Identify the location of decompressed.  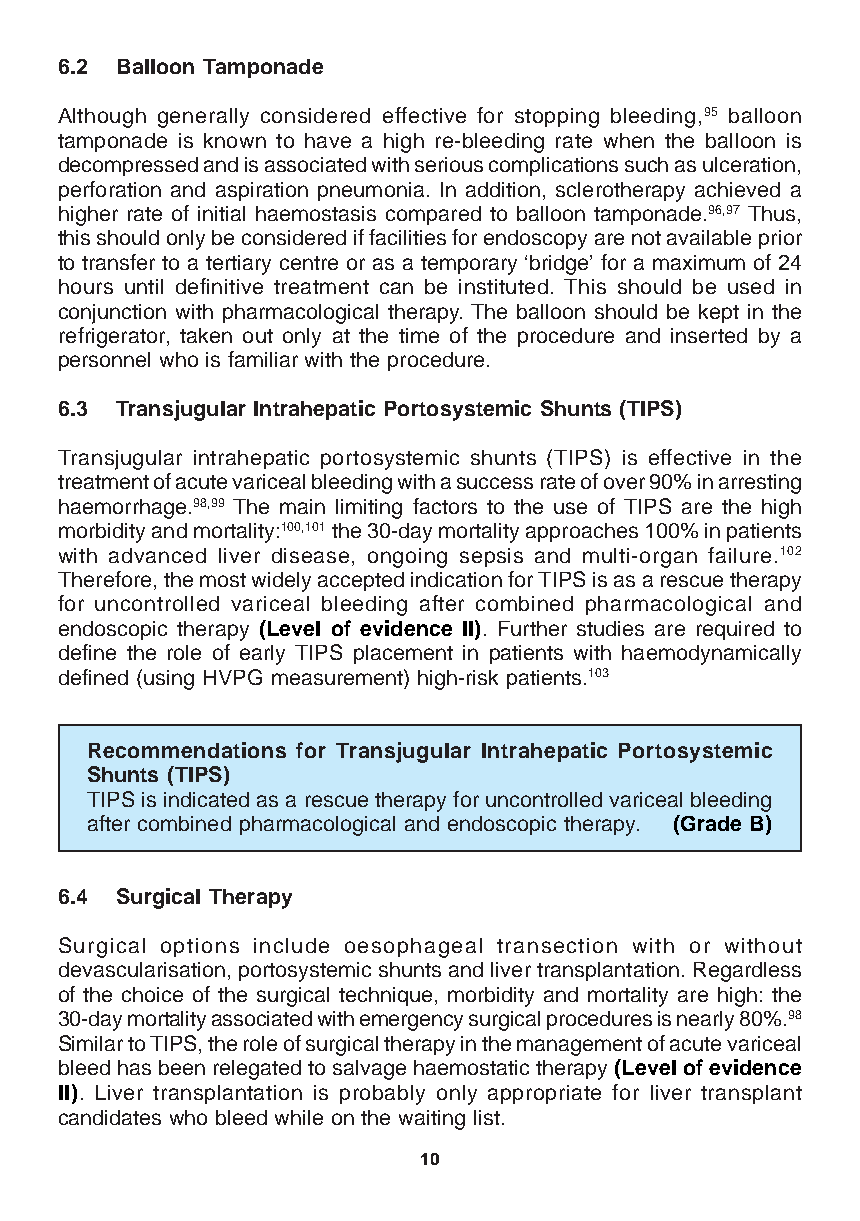
(128, 166).
